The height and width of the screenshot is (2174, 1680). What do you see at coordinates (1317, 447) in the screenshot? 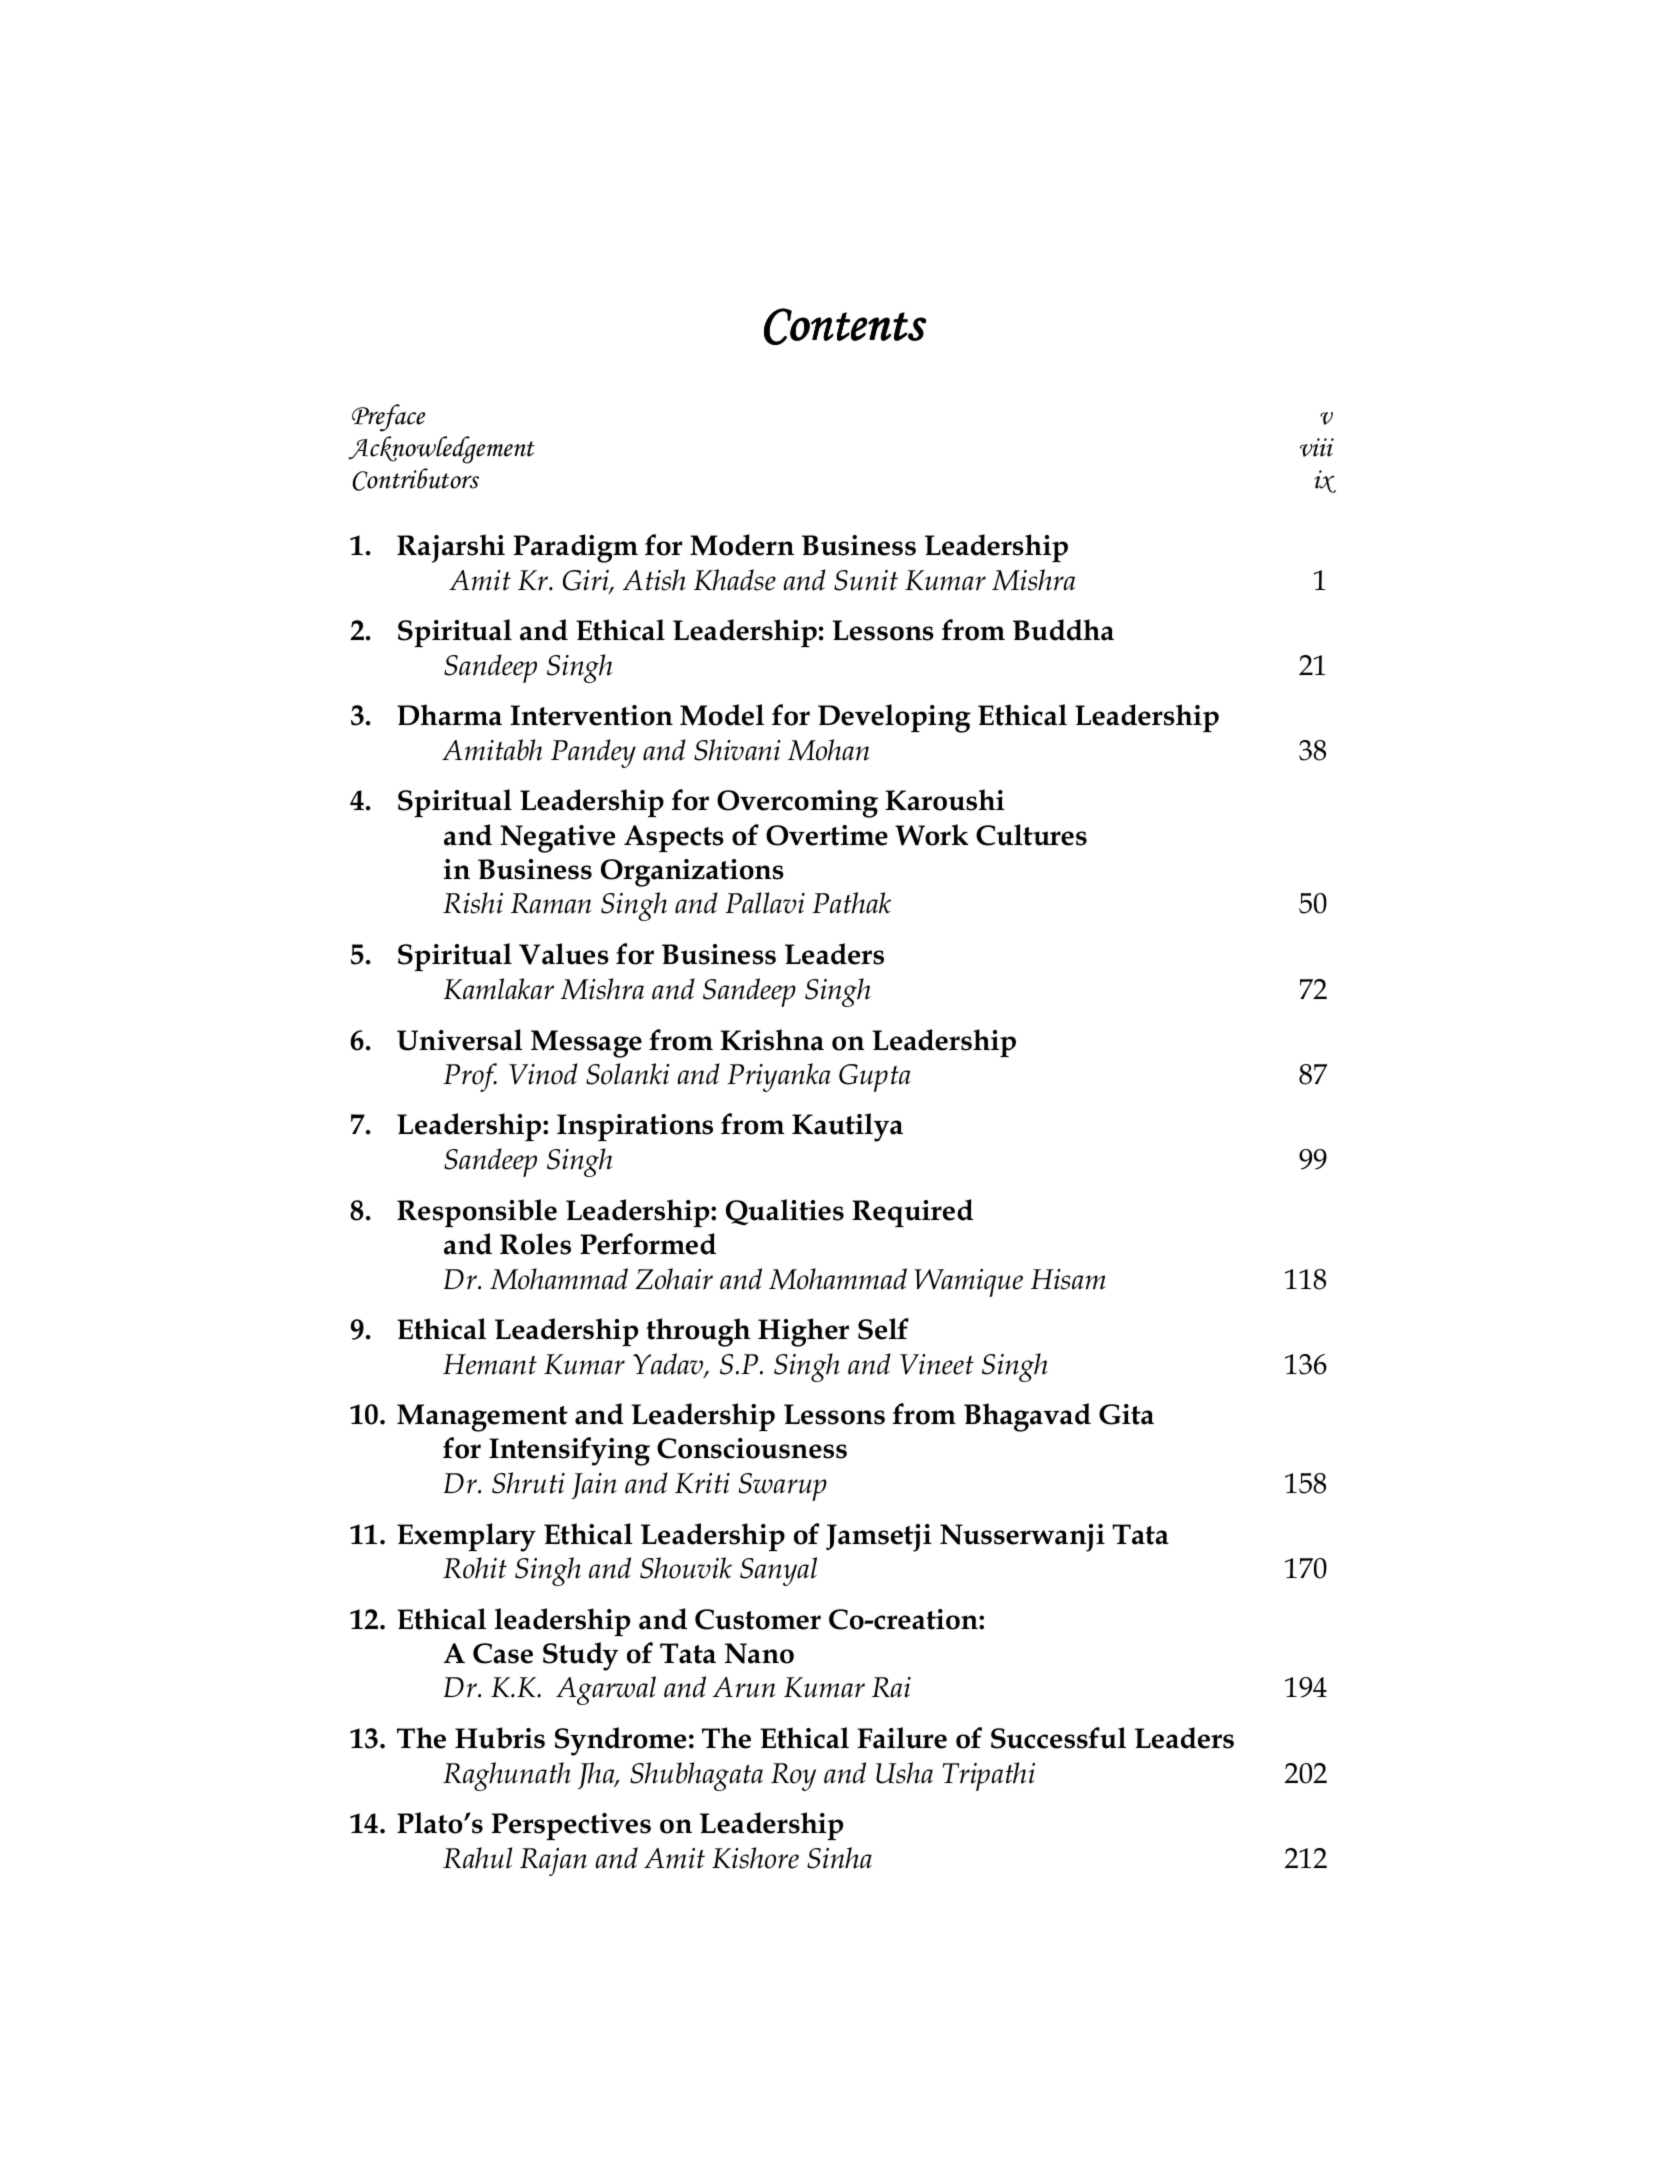
I see `viii` at bounding box center [1317, 447].
